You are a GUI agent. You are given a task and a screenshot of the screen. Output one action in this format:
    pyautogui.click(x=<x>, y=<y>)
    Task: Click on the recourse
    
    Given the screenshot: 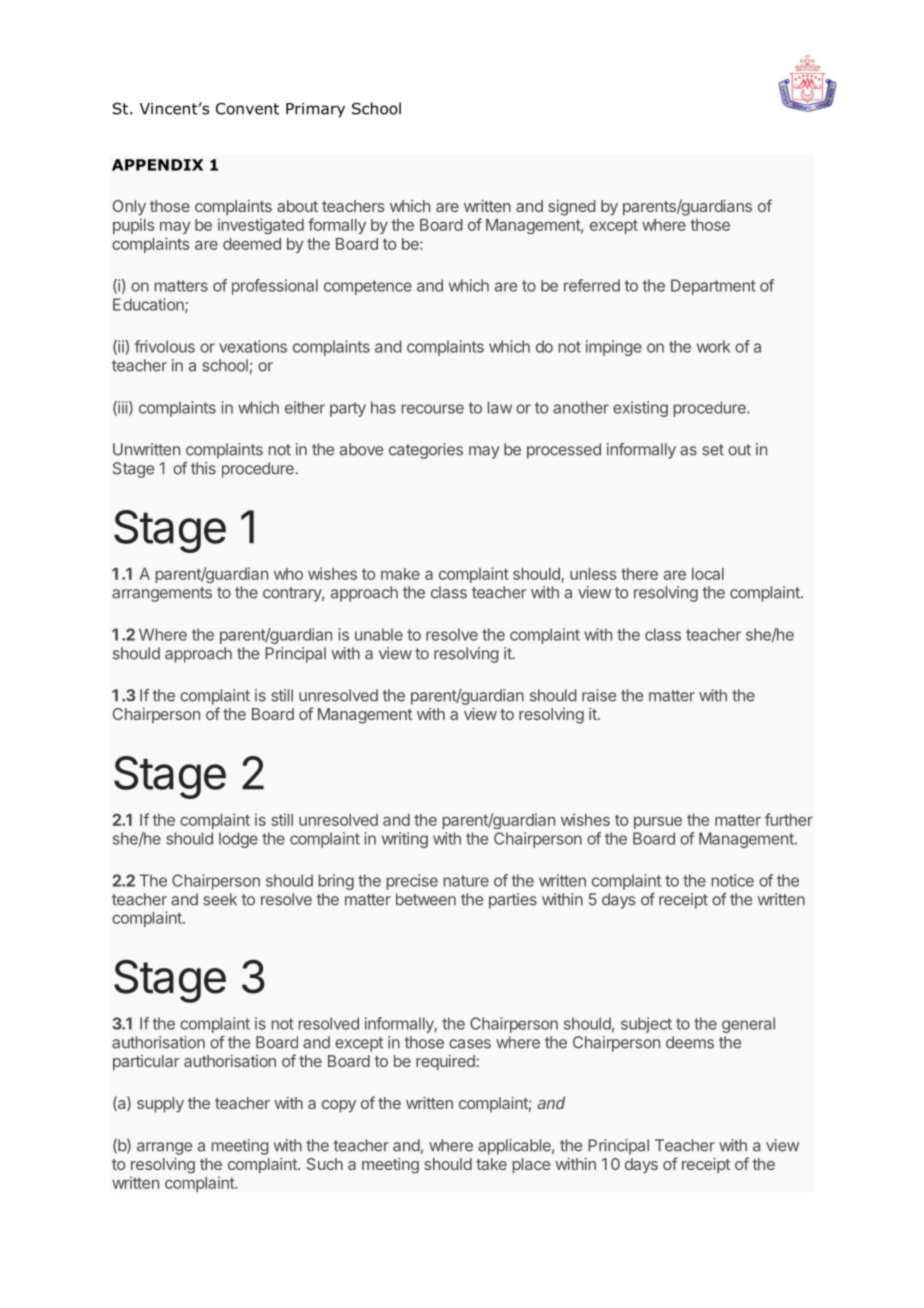 What is the action you would take?
    pyautogui.click(x=433, y=409)
